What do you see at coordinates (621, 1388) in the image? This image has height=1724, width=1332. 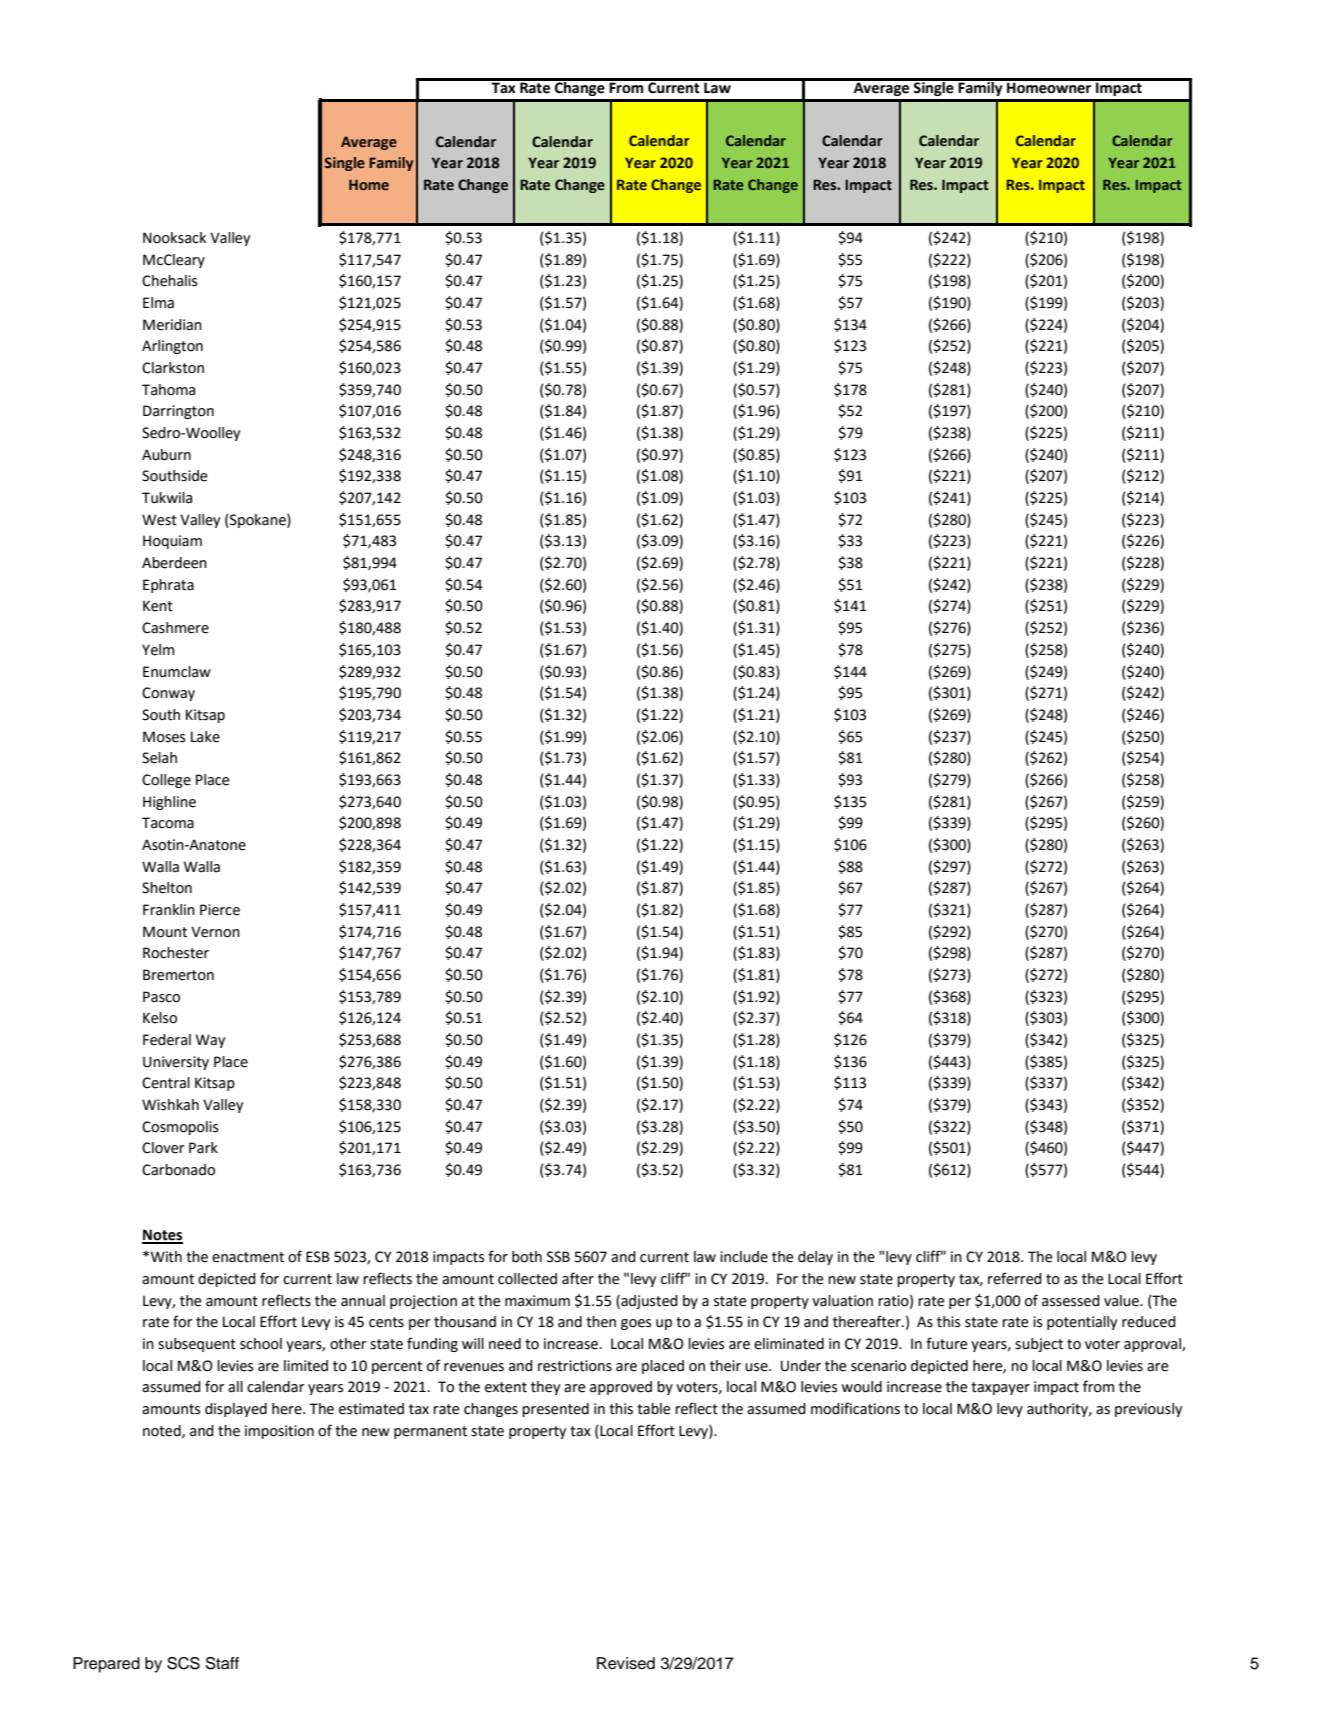 I see `approved` at bounding box center [621, 1388].
